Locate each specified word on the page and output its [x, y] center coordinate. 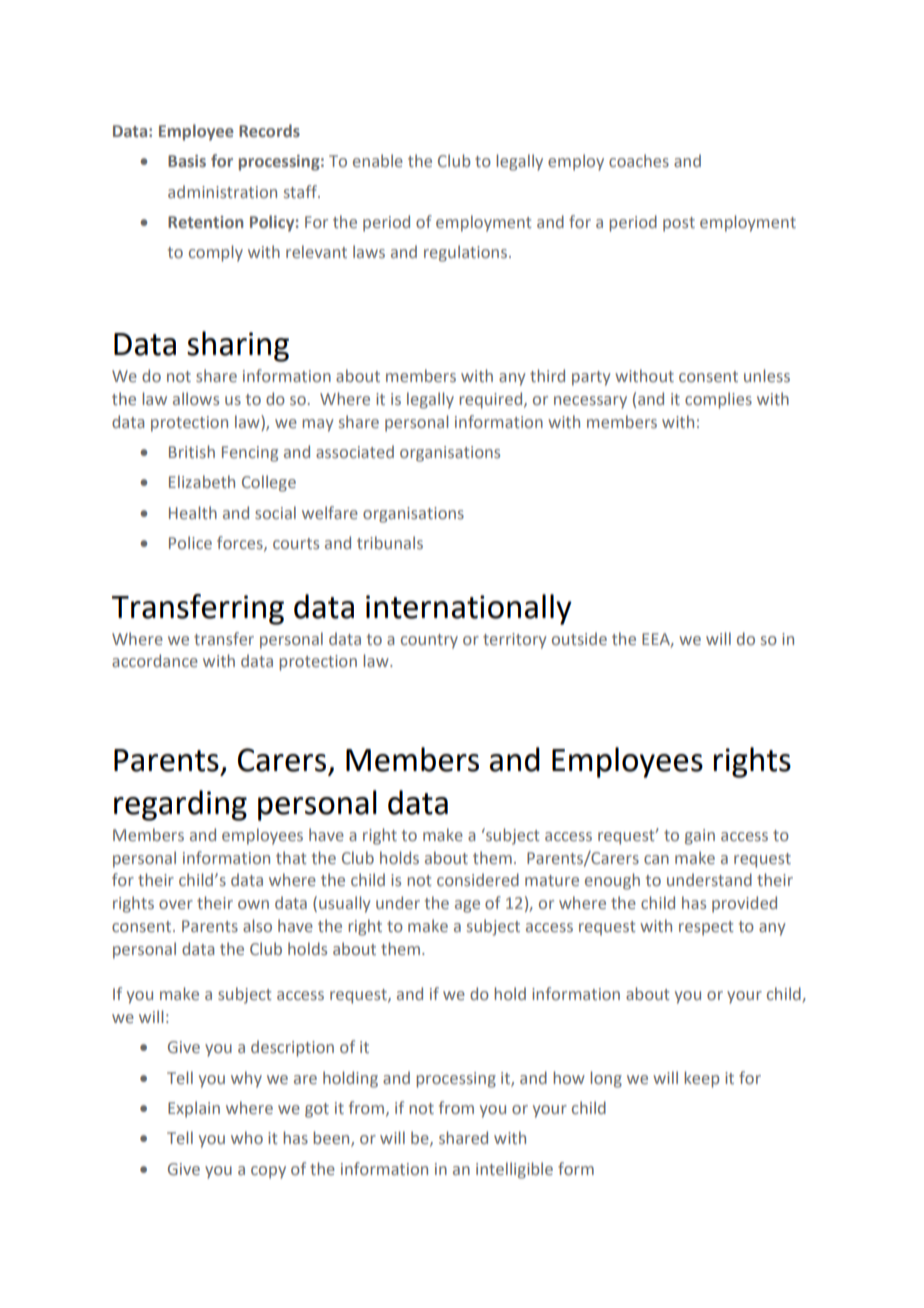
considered [478, 879]
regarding [180, 805]
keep [701, 1079]
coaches [639, 160]
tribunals [390, 542]
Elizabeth [202, 481]
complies [718, 400]
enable [378, 160]
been [332, 1139]
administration [222, 191]
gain [700, 837]
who [247, 1137]
